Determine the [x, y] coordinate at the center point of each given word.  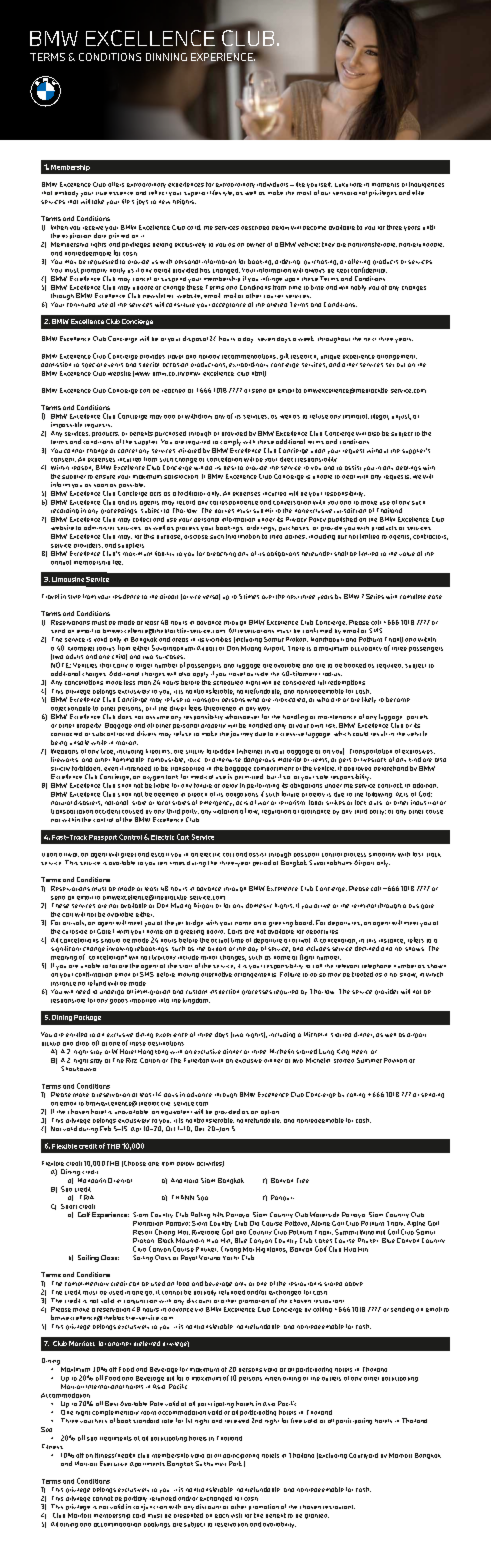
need [83, 991]
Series [375, 596]
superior [196, 194]
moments [385, 185]
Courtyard [363, 1456]
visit [236, 1515]
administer [99, 527]
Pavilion [395, 1060]
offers [116, 184]
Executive [113, 1463]
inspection [224, 991]
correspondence [234, 503]
